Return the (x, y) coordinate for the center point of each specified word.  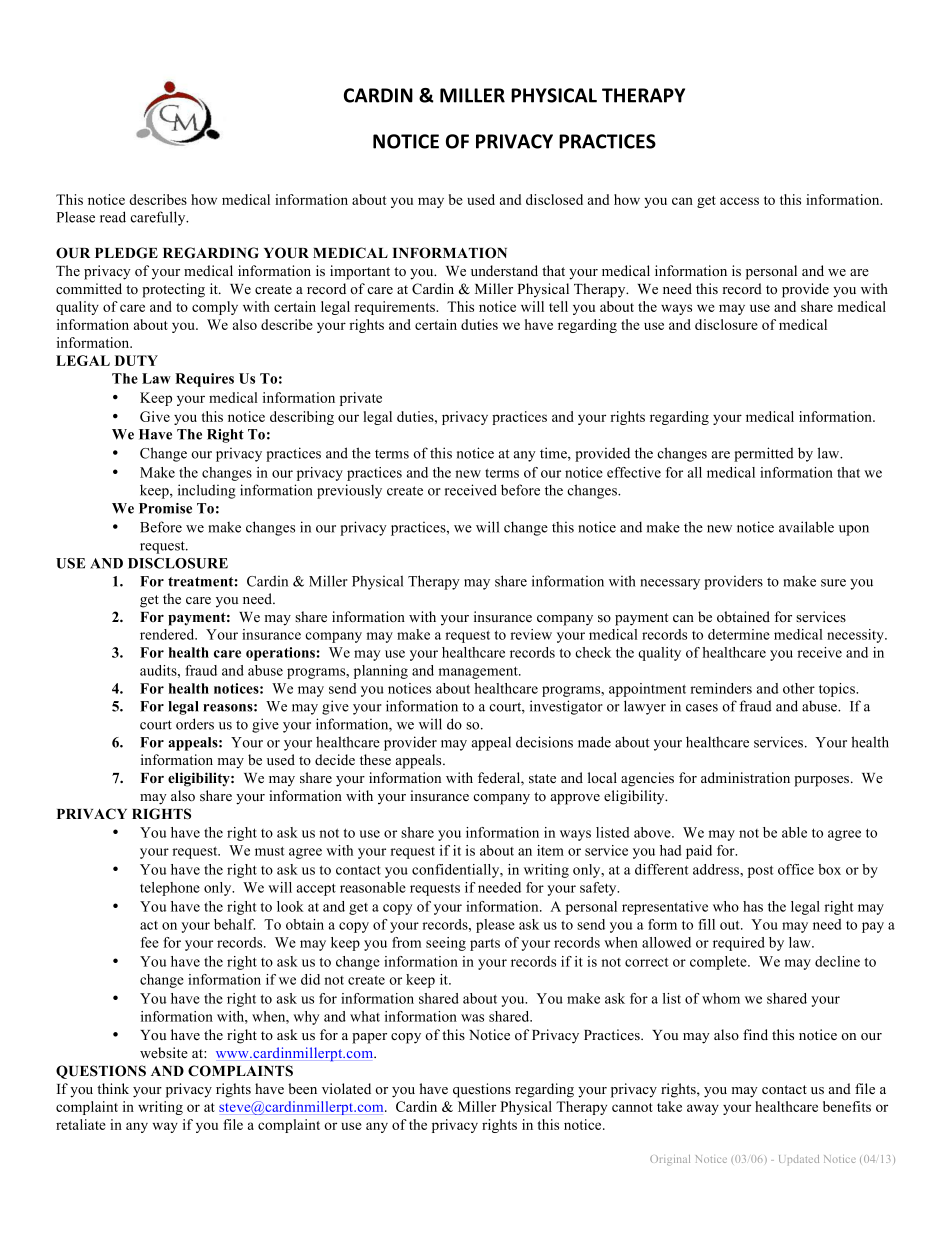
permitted (764, 454)
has (753, 906)
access (739, 201)
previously (349, 491)
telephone (170, 889)
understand (504, 270)
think (113, 1088)
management (479, 672)
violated (346, 1088)
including (207, 491)
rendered (168, 634)
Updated (799, 1160)
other (799, 688)
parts (485, 944)
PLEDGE (126, 253)
